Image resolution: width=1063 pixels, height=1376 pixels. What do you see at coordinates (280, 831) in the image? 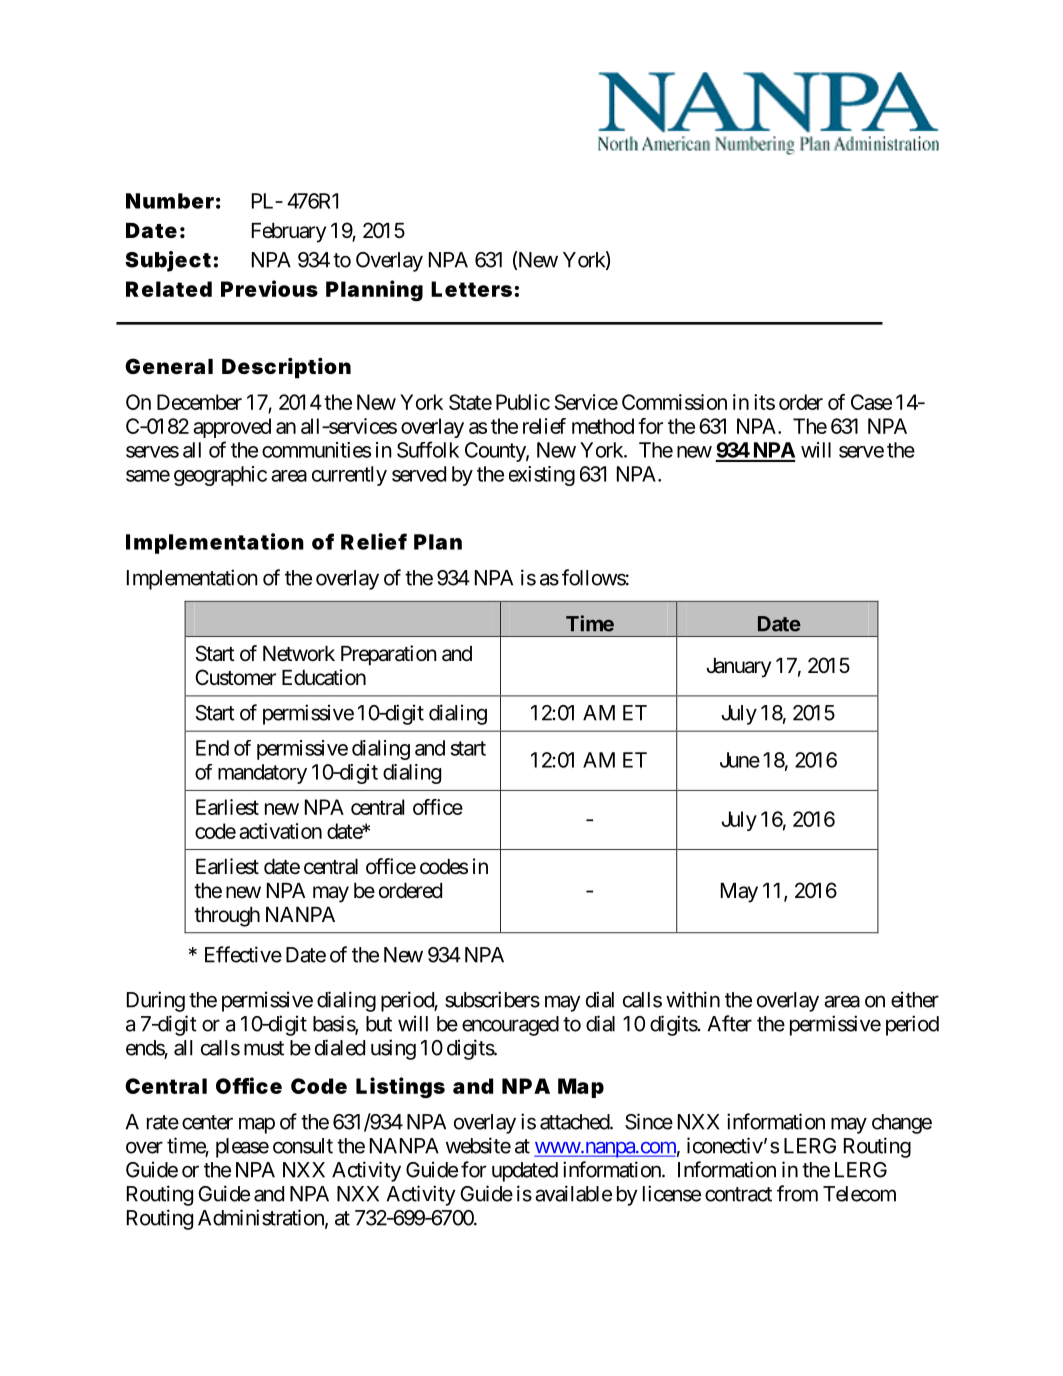
I see `activation` at bounding box center [280, 831].
